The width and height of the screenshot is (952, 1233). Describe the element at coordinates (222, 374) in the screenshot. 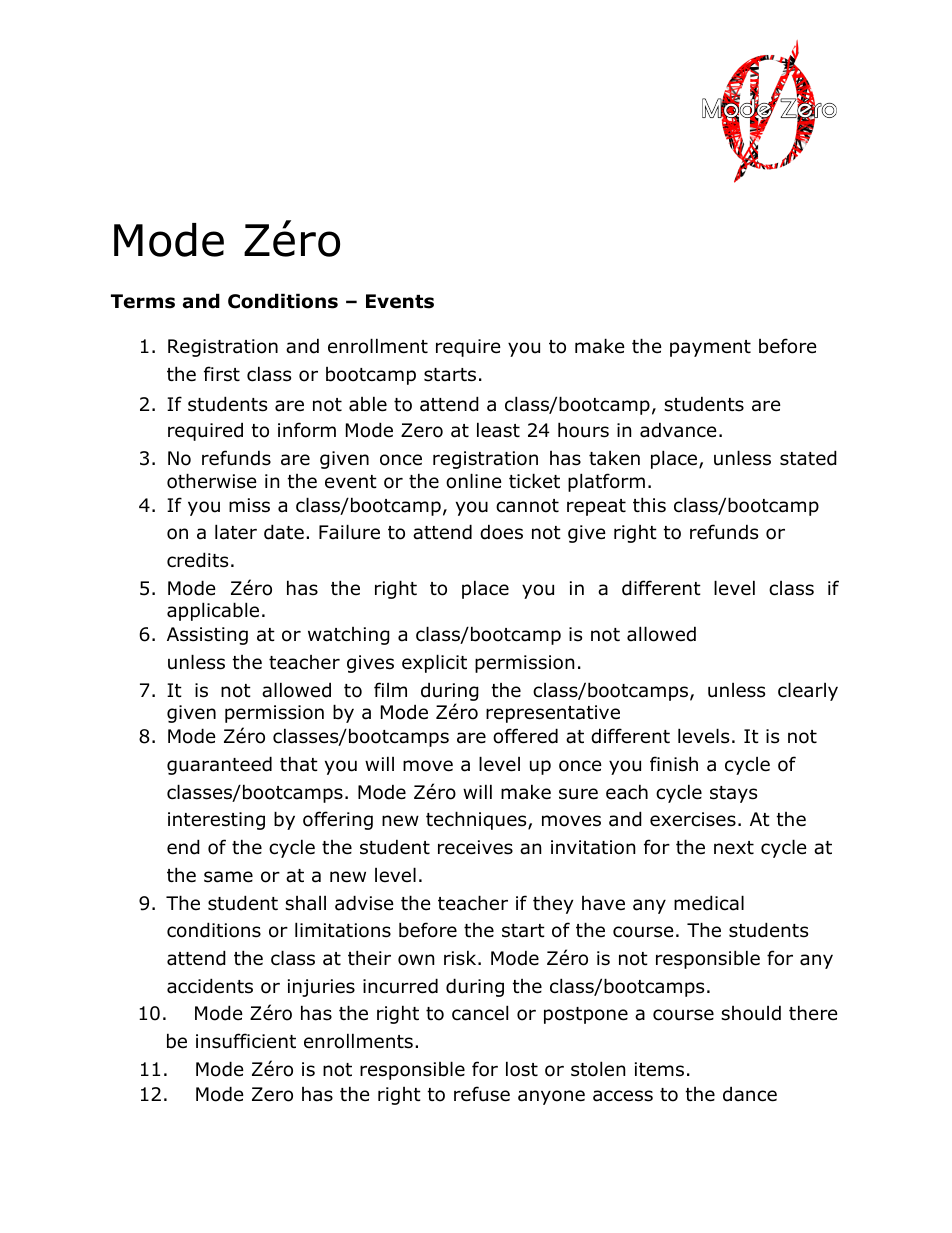

I see `first` at that location.
